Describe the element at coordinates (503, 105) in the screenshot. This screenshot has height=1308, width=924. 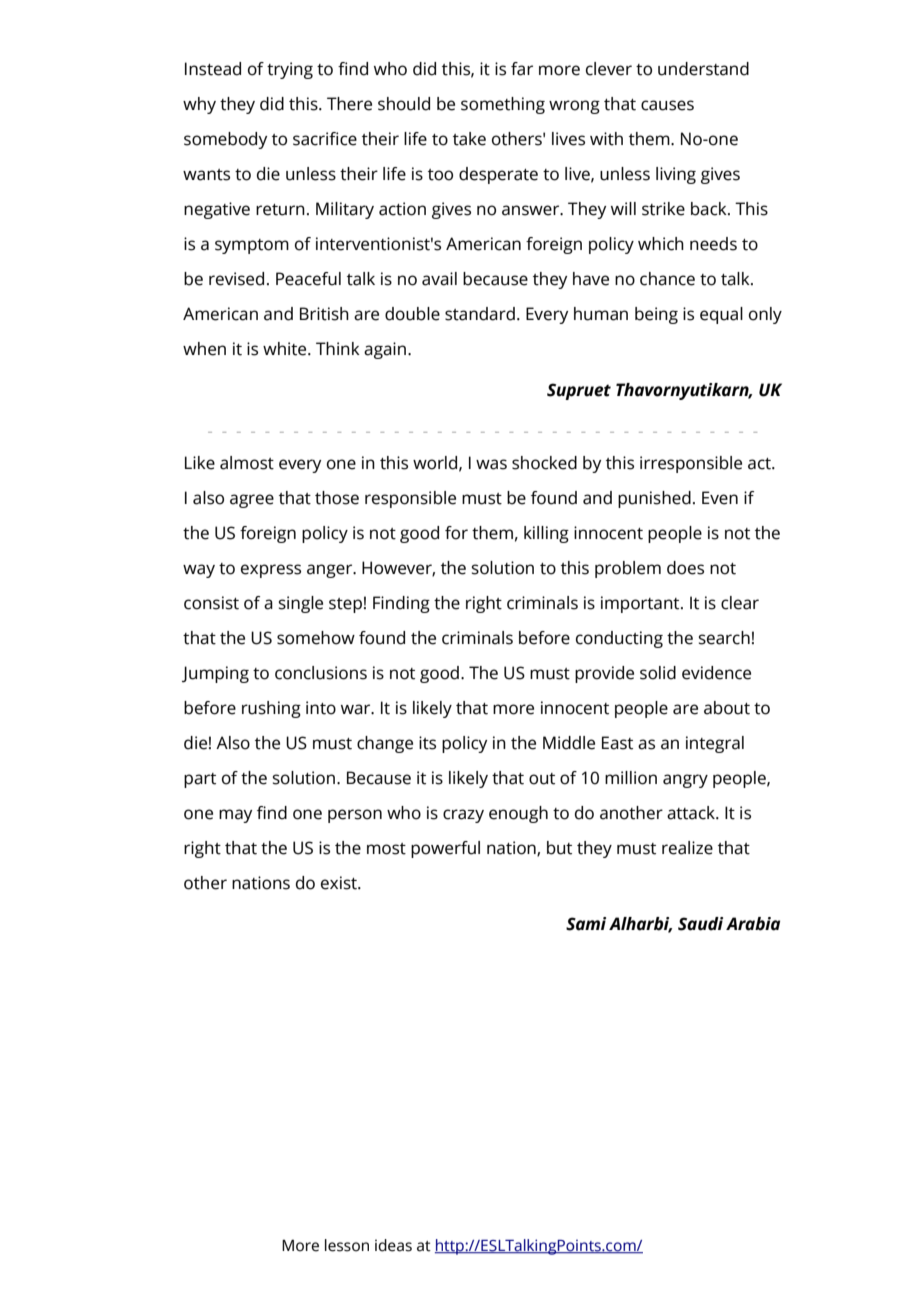
I see `something` at that location.
